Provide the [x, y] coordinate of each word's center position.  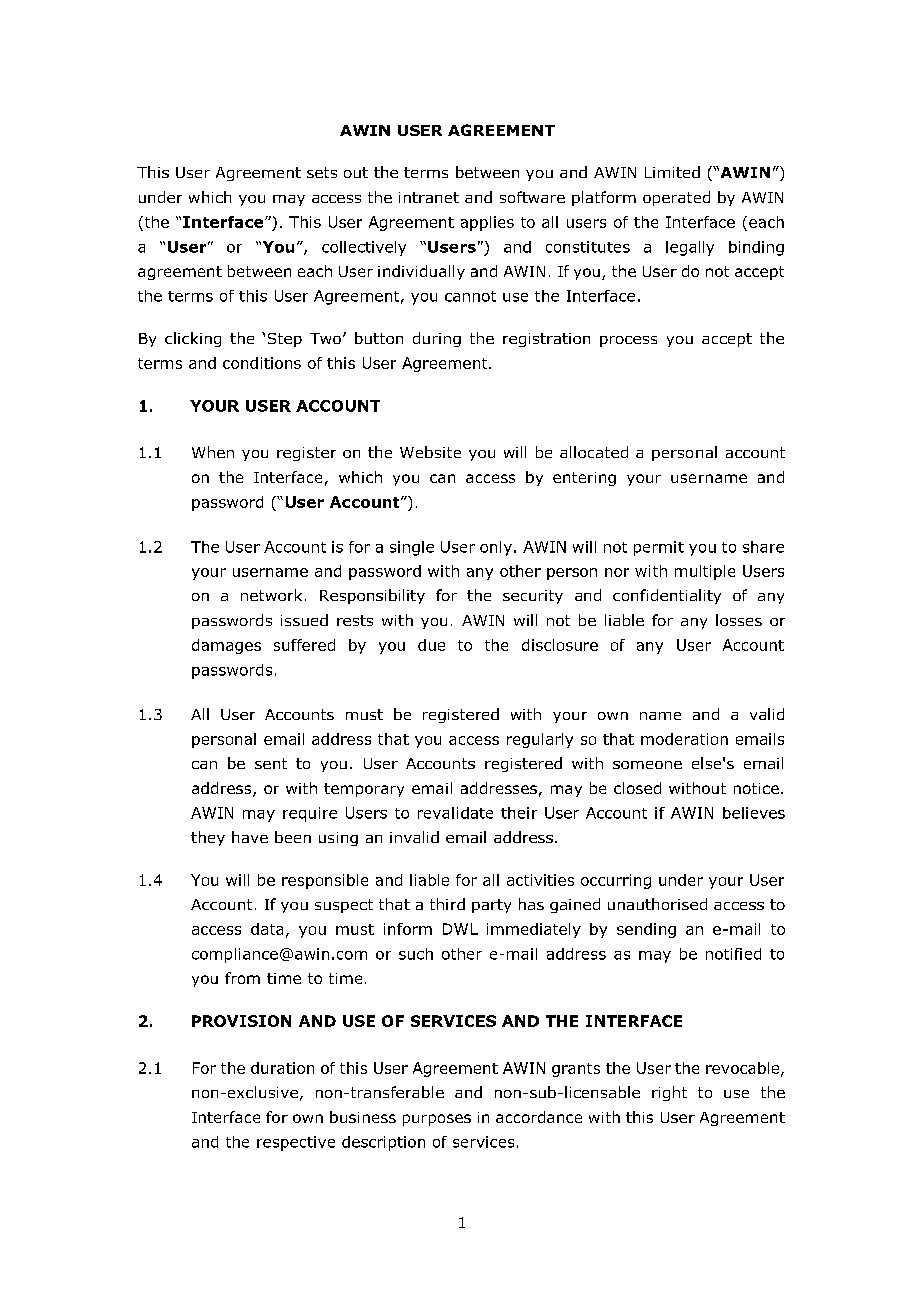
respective [296, 1143]
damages [226, 646]
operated [676, 198]
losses [739, 620]
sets [322, 172]
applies [487, 223]
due [431, 645]
